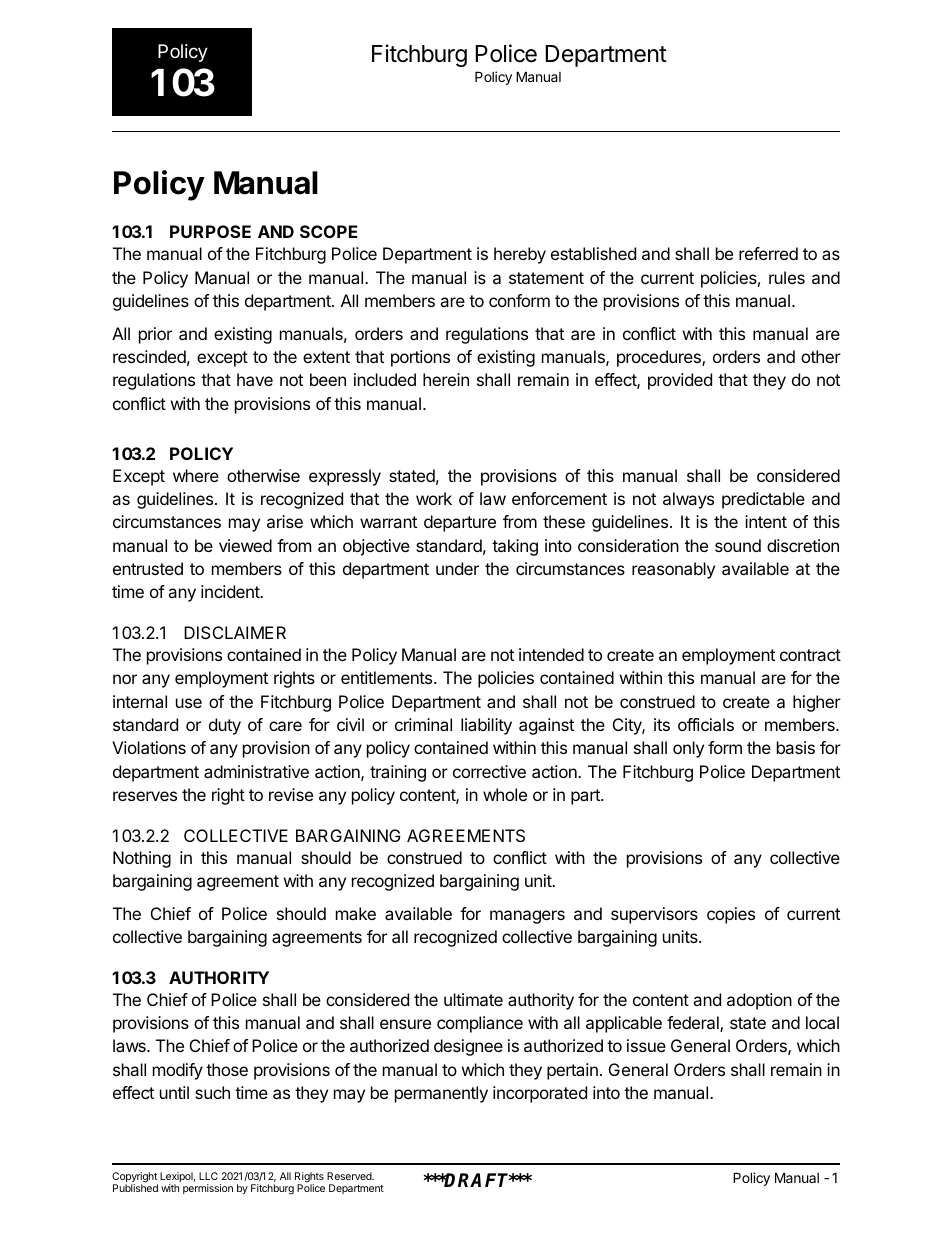 This document has height=1233, width=952. Describe the element at coordinates (731, 915) in the document. I see `copies` at that location.
